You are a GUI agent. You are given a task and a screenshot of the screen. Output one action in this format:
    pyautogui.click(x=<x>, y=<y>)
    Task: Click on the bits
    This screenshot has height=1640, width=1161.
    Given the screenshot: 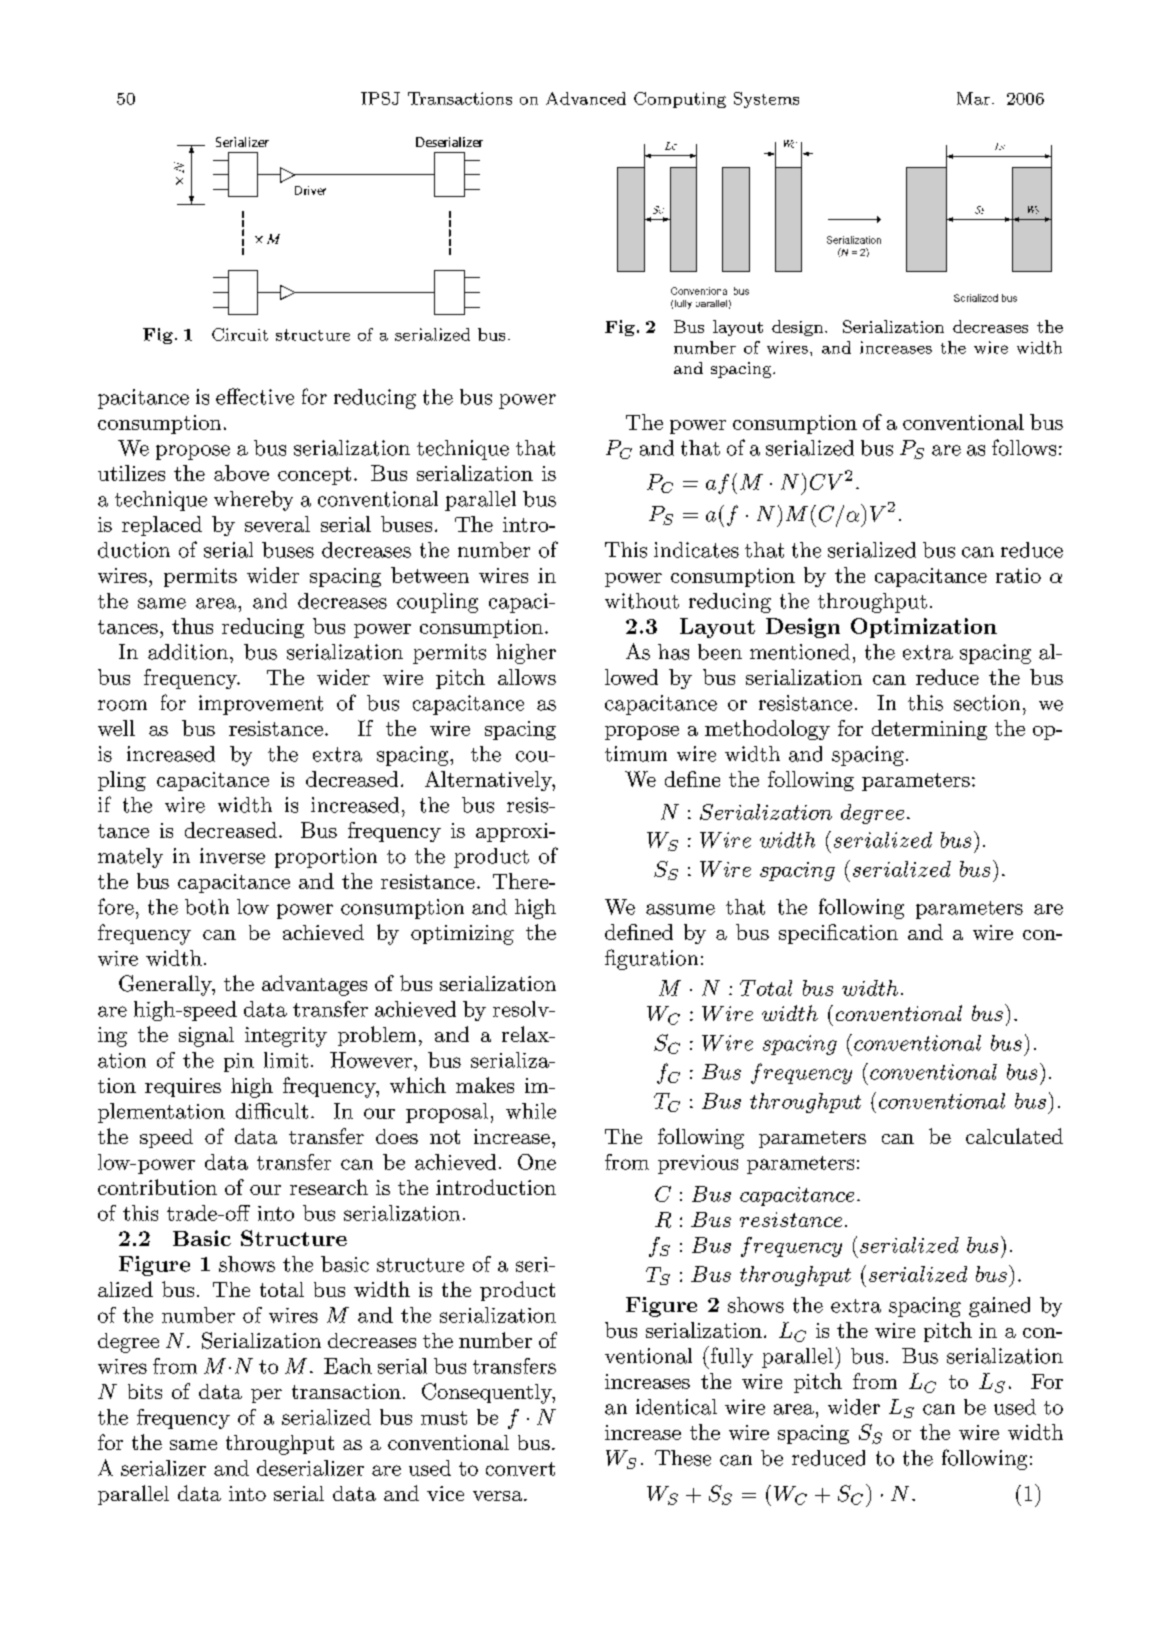 What is the action you would take?
    pyautogui.click(x=145, y=1391)
